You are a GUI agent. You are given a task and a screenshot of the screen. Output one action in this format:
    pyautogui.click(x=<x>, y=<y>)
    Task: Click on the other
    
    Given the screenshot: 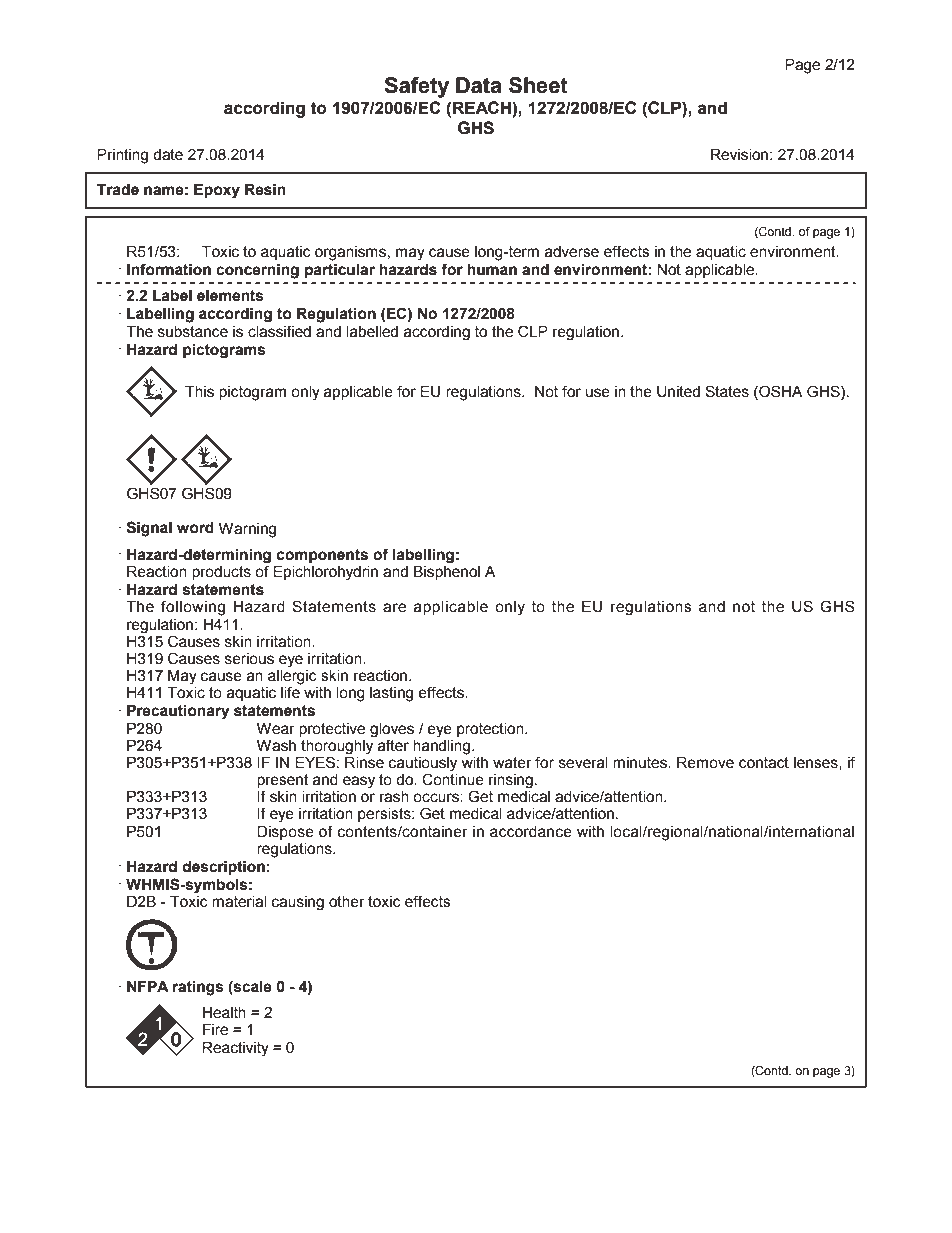 What is the action you would take?
    pyautogui.click(x=347, y=902)
